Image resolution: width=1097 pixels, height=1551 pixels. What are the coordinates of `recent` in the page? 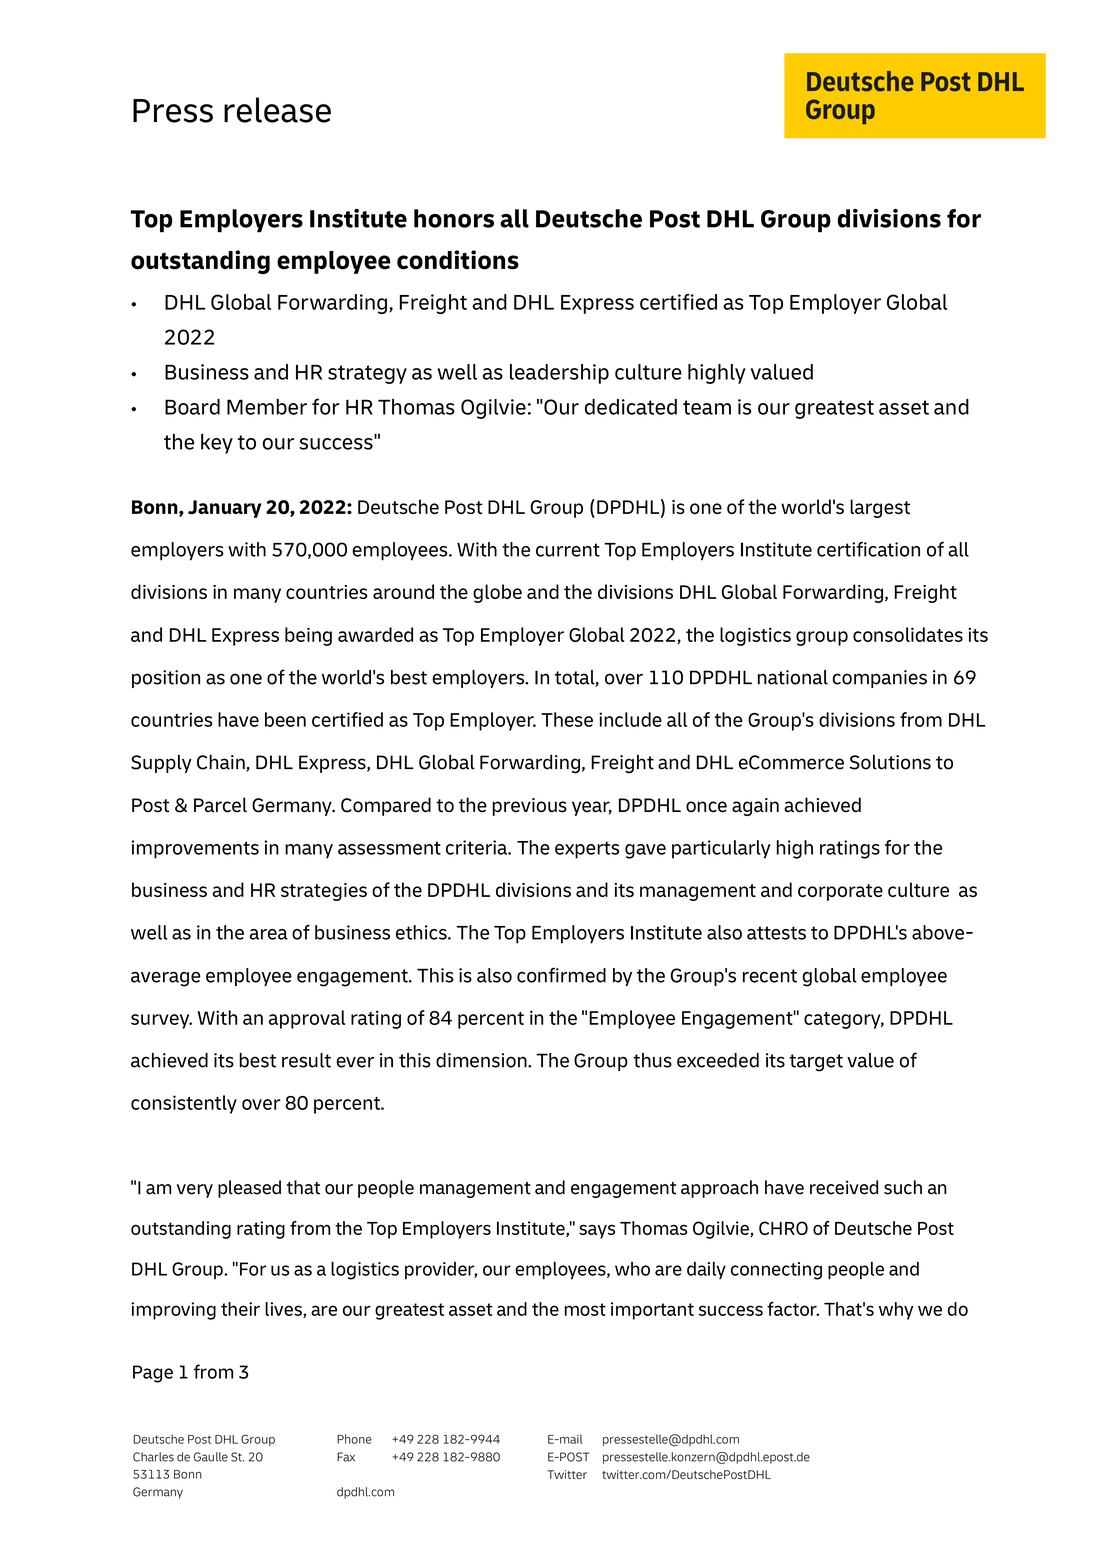 It's located at (770, 976).
